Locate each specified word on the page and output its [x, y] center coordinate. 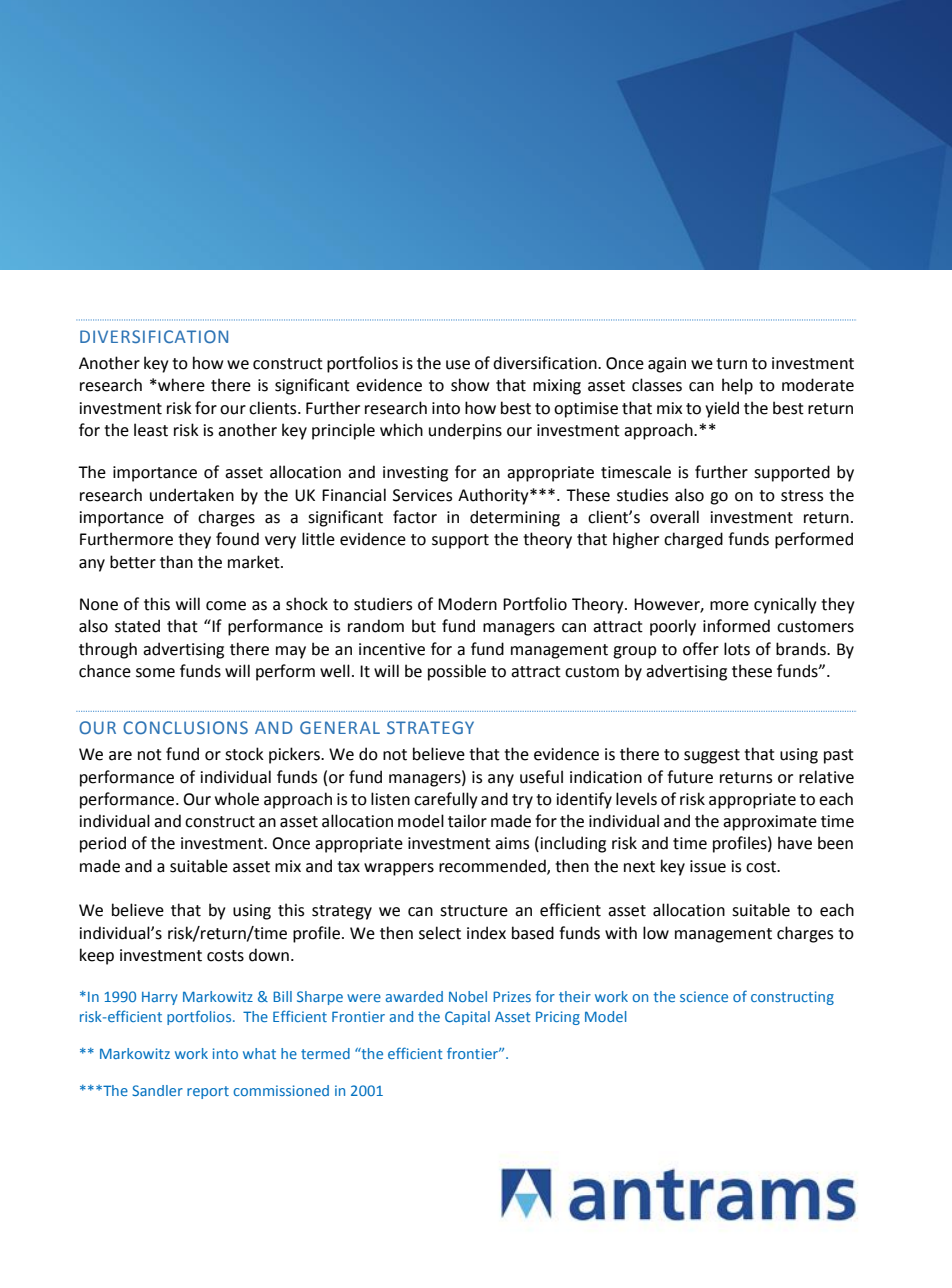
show [470, 385]
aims [512, 843]
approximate [770, 823]
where [180, 385]
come [226, 606]
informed [736, 626]
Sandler [157, 1090]
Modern [467, 604]
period [103, 844]
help [737, 386]
